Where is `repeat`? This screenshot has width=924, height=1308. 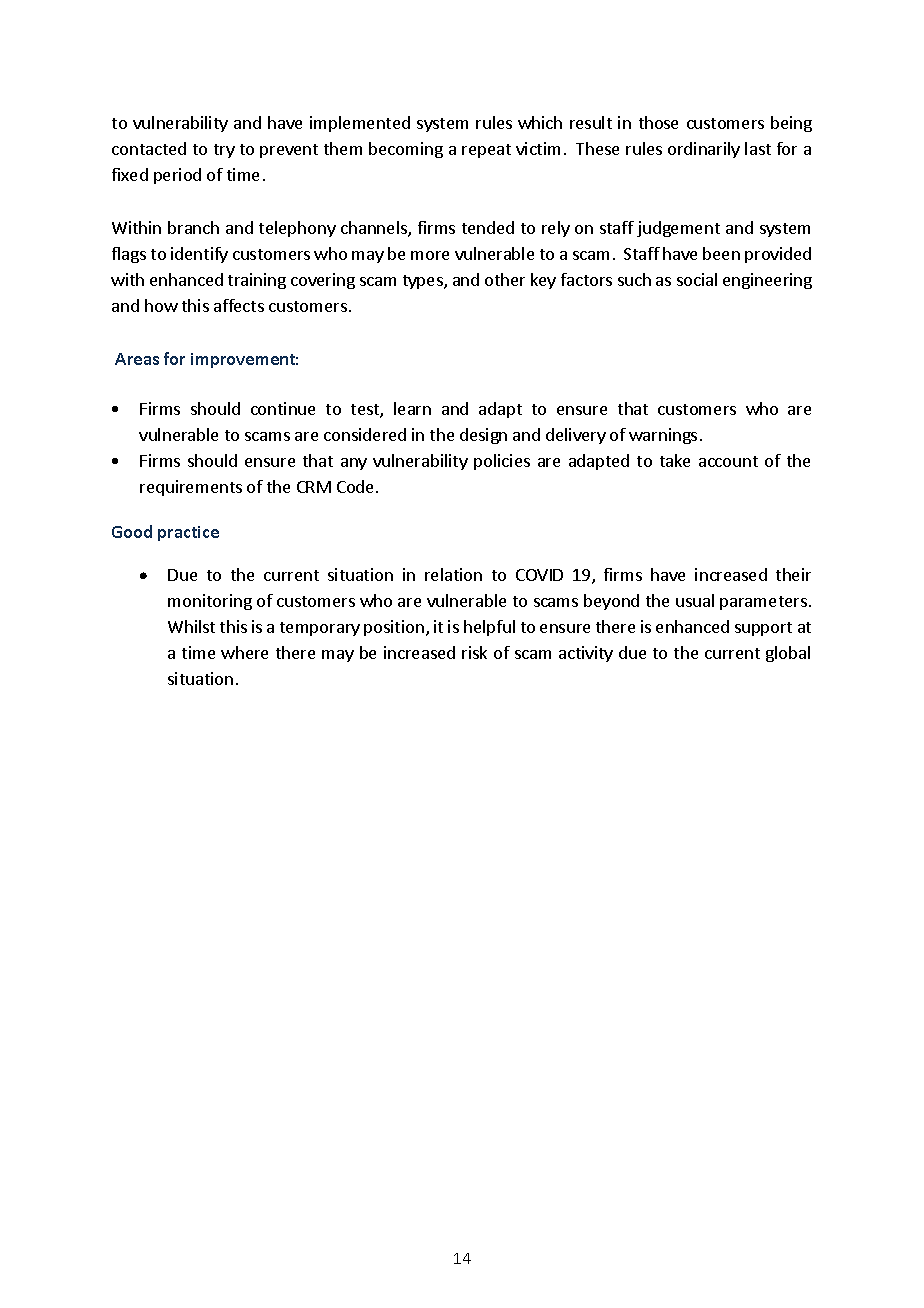 repeat is located at coordinates (486, 151).
